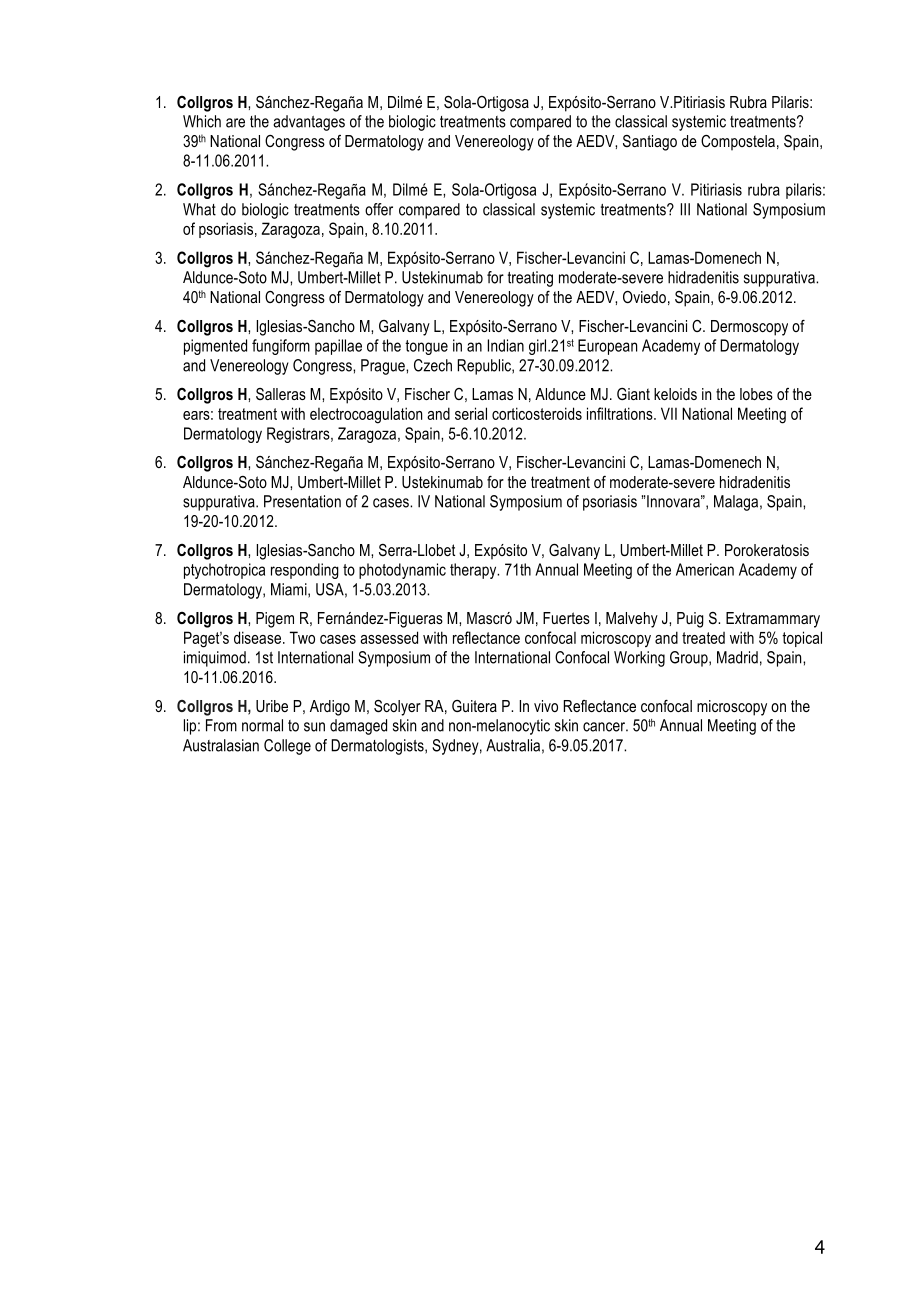 The height and width of the document is (1308, 924). What do you see at coordinates (506, 345) in the document?
I see `Indian` at bounding box center [506, 345].
